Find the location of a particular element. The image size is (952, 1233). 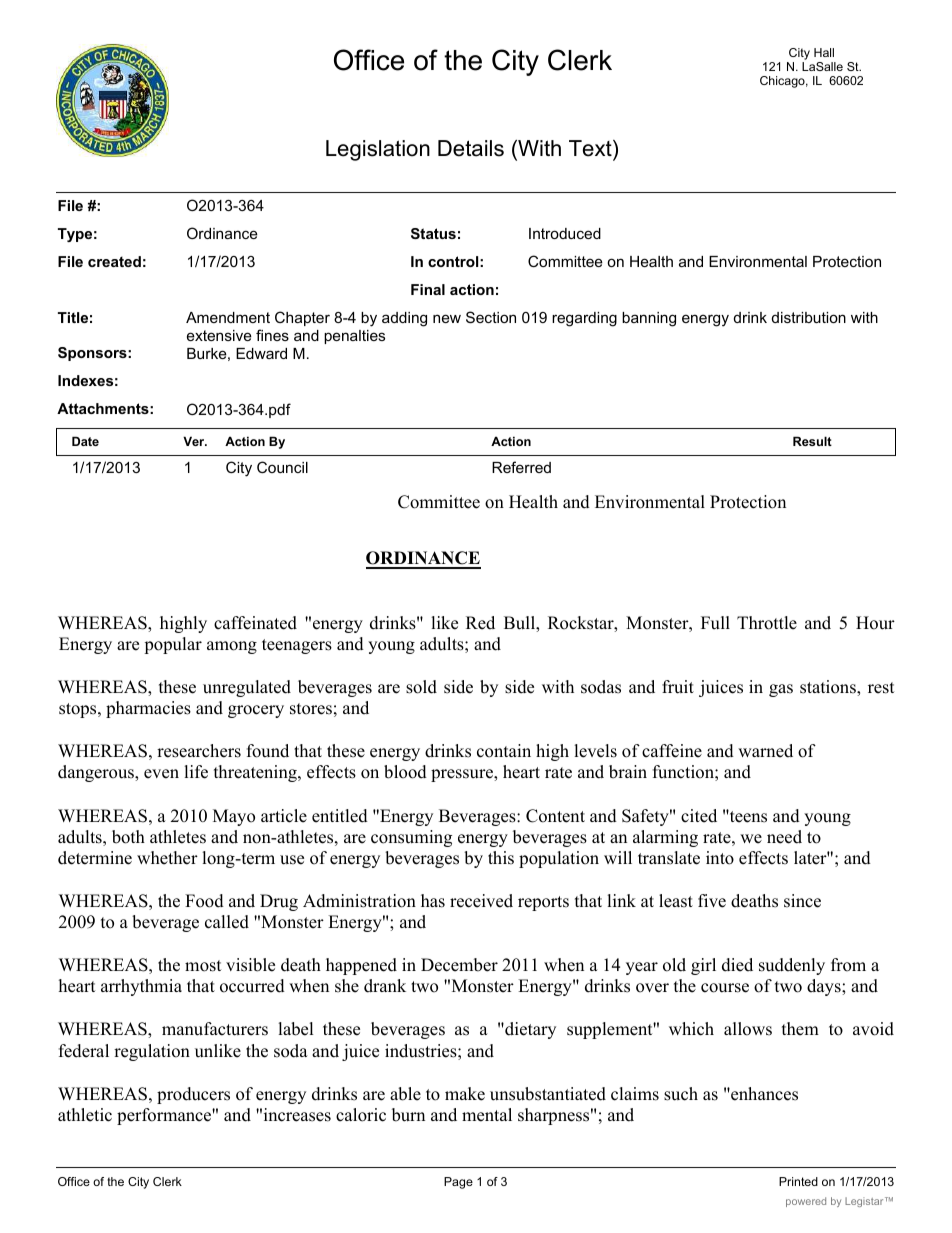

Throttle is located at coordinates (767, 623).
